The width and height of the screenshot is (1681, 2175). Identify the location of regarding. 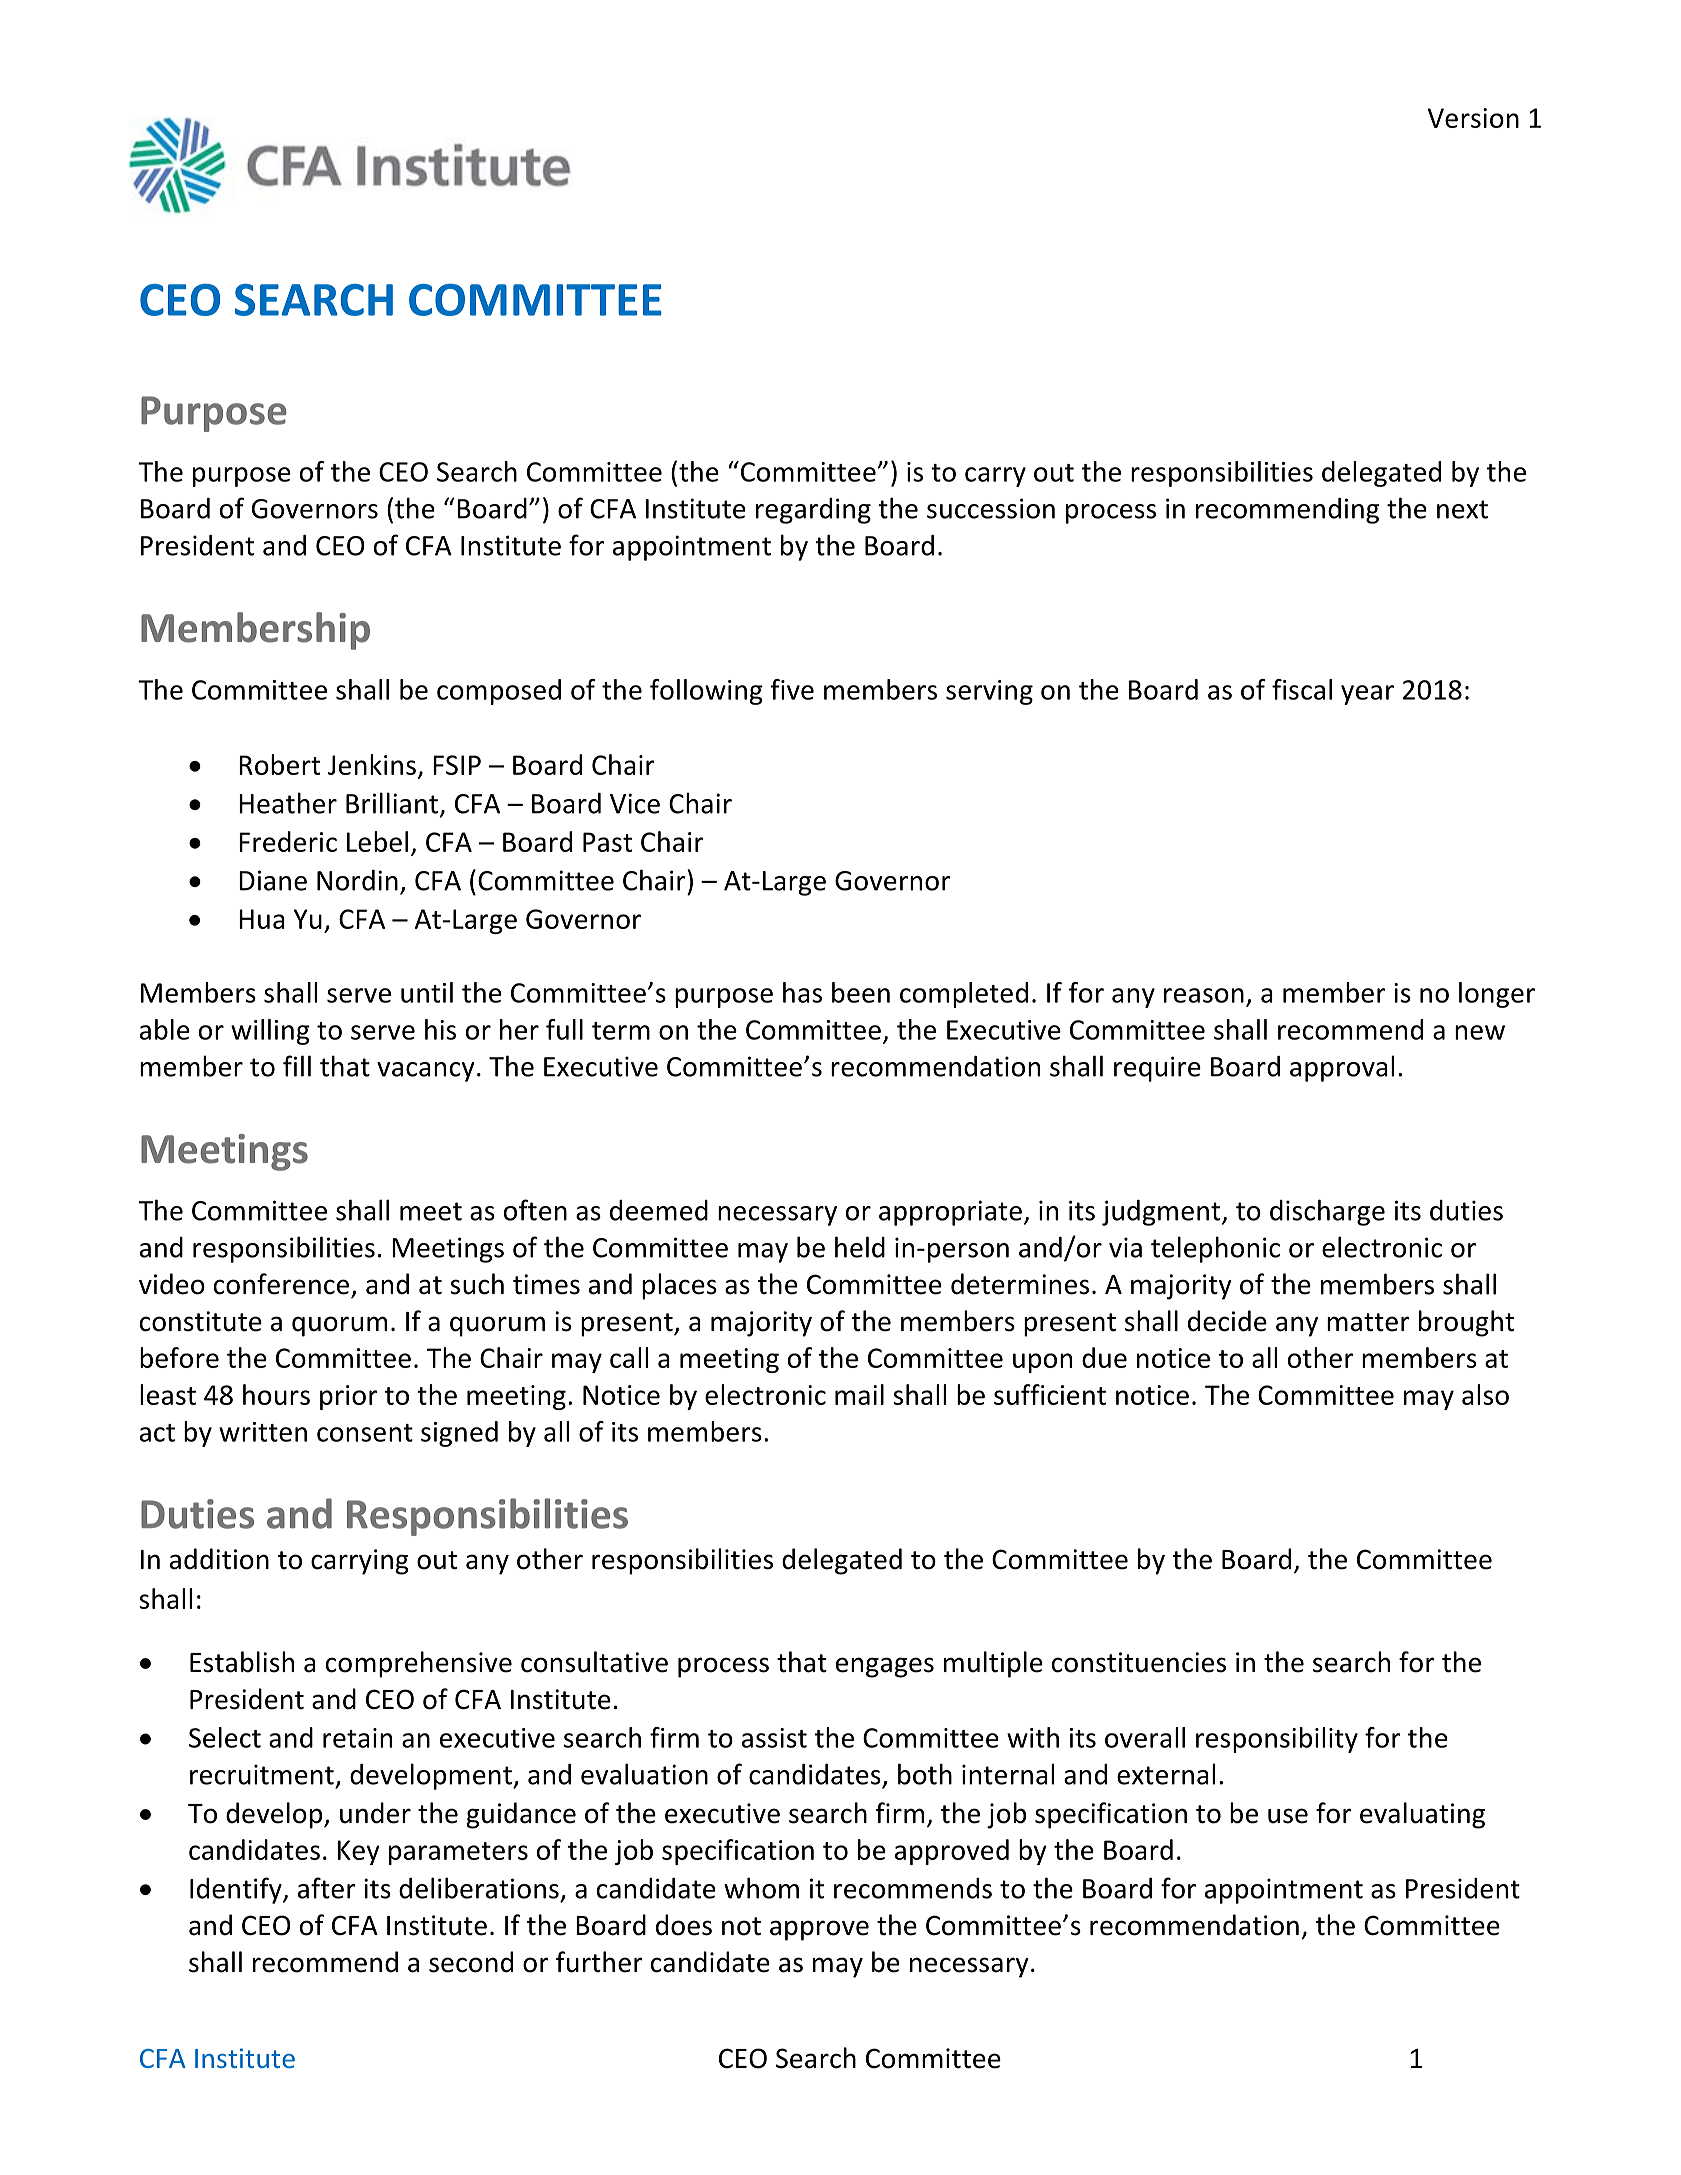
(813, 511).
